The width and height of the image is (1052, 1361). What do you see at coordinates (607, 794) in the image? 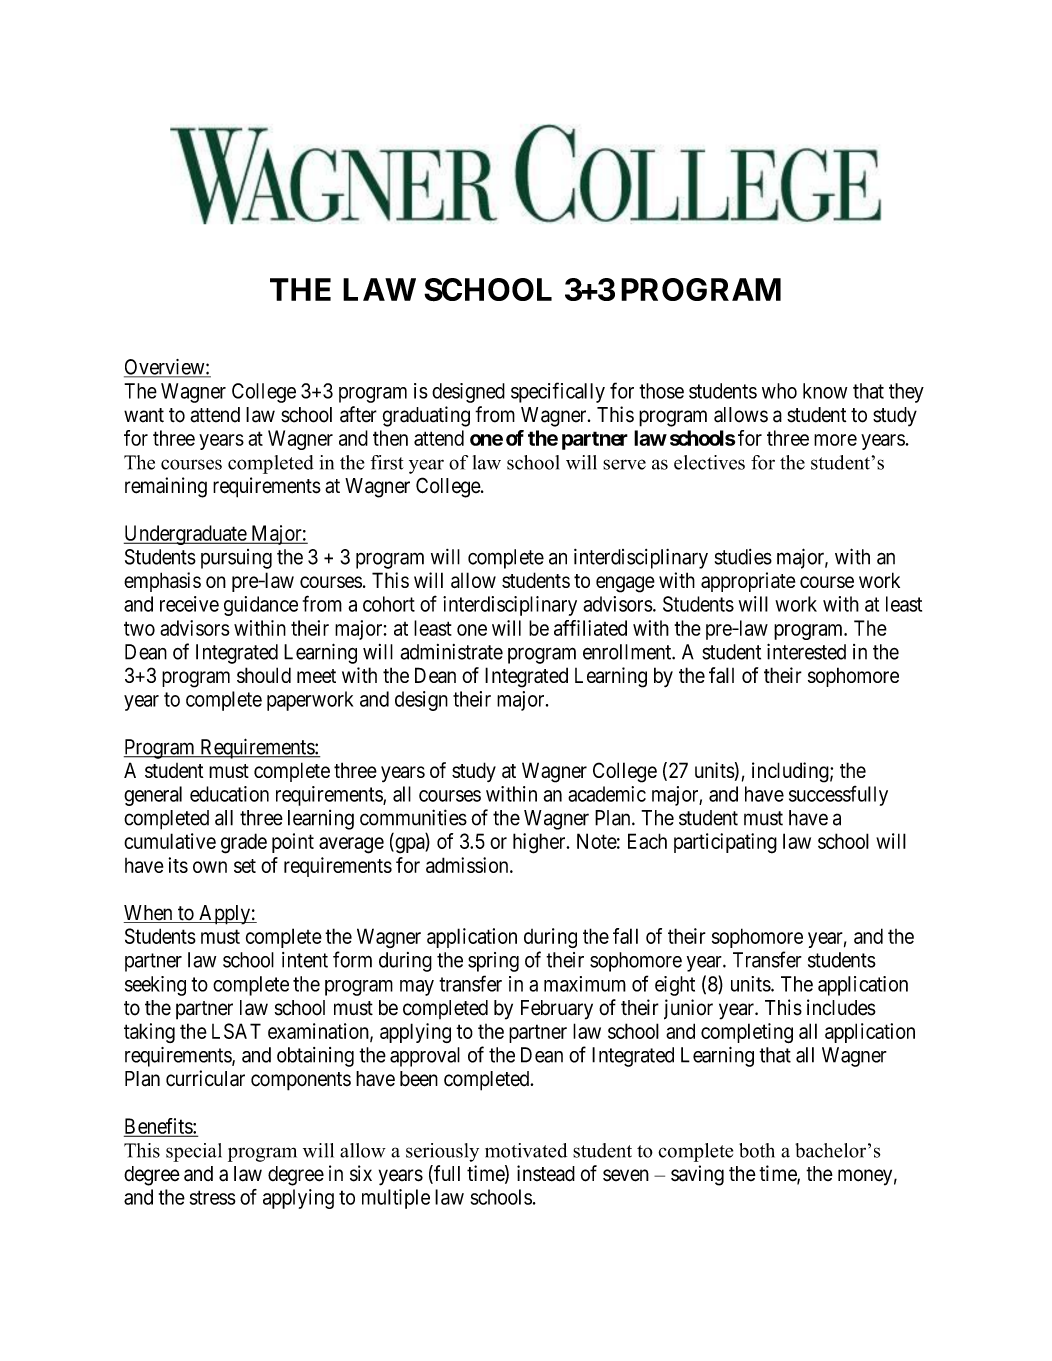
I see `academic` at bounding box center [607, 794].
